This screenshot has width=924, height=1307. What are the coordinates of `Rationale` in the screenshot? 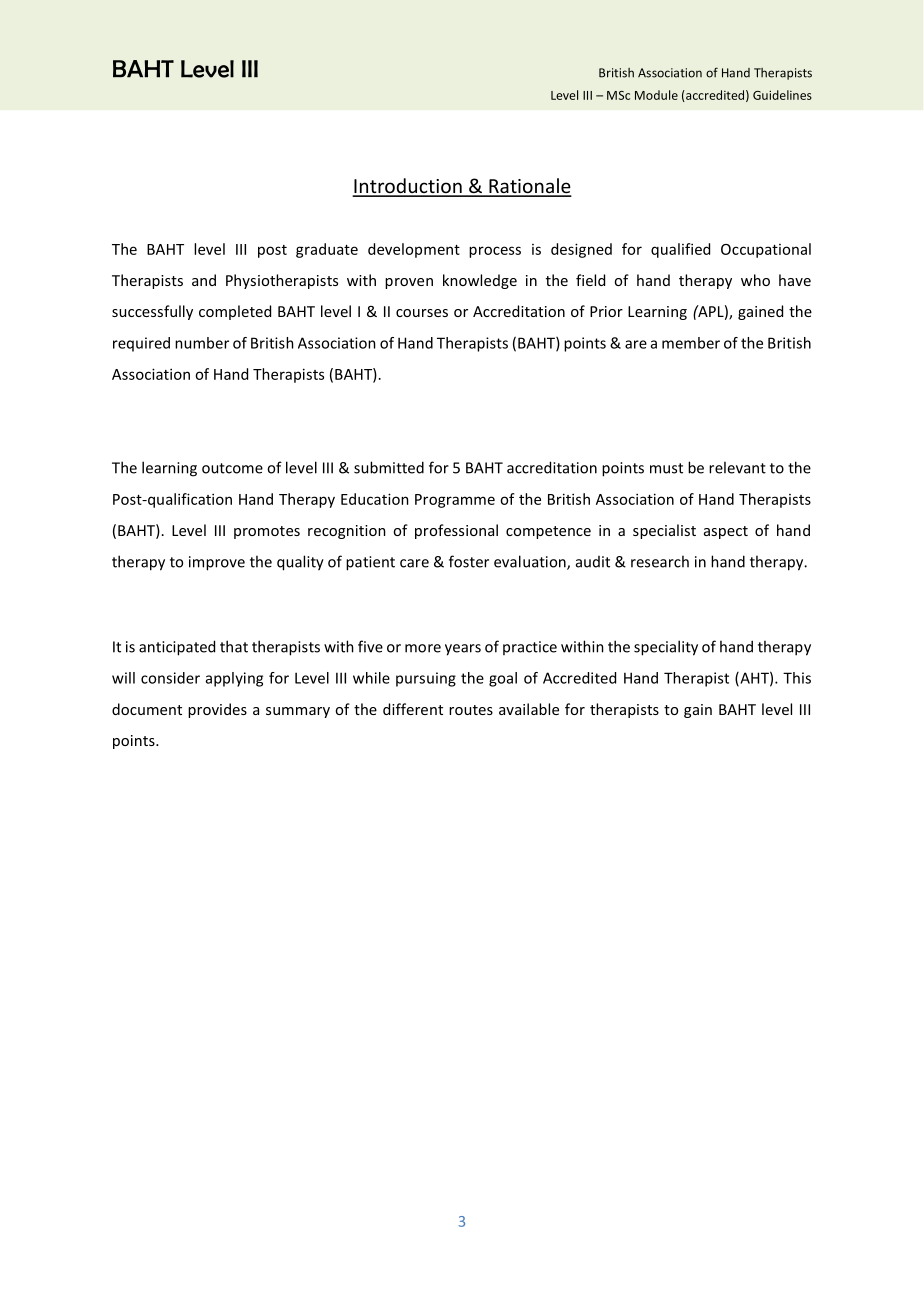 It's located at (529, 187).
